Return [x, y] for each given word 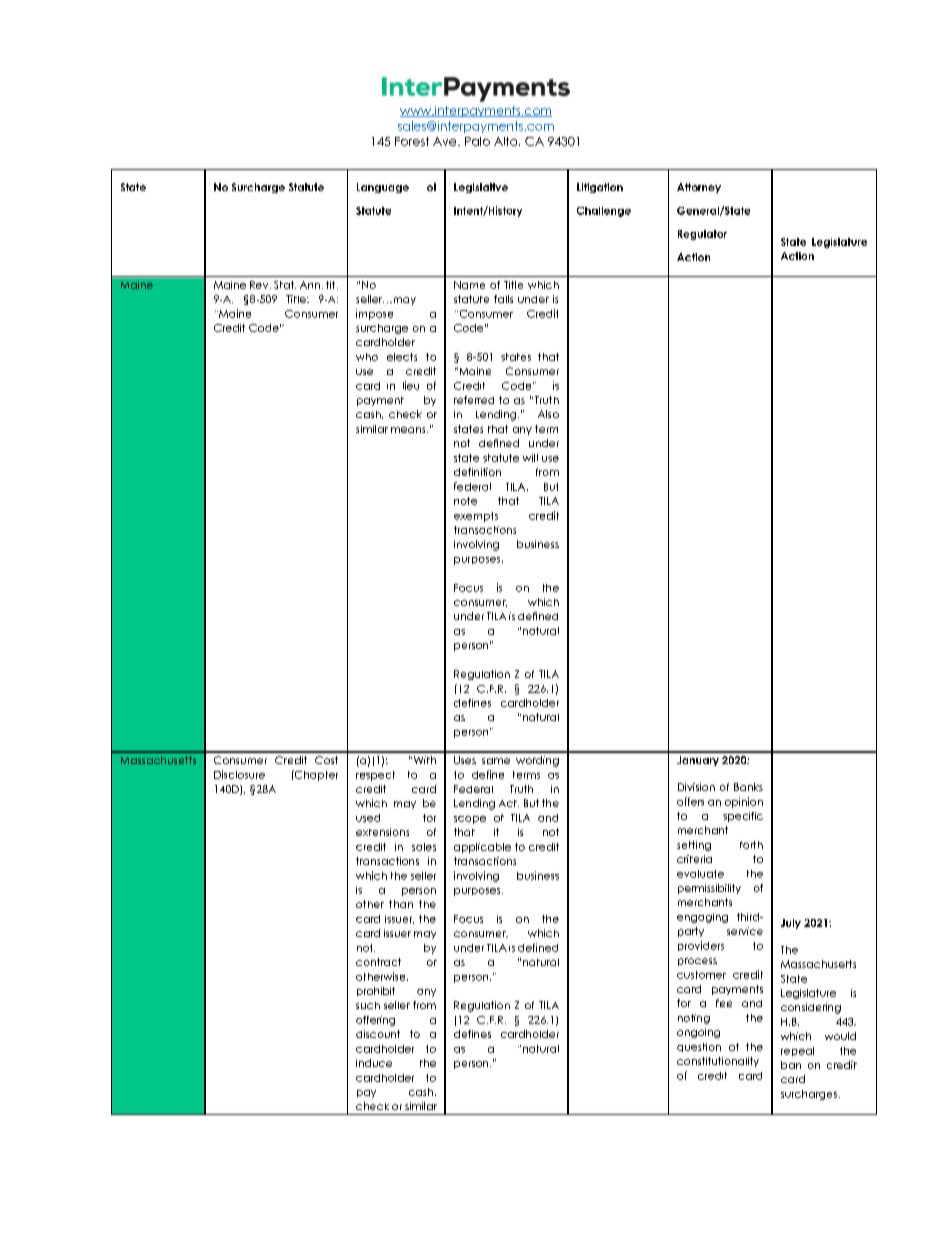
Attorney [699, 188]
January [698, 761]
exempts [476, 517]
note [465, 501]
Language [383, 188]
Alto [507, 141]
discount [378, 1034]
